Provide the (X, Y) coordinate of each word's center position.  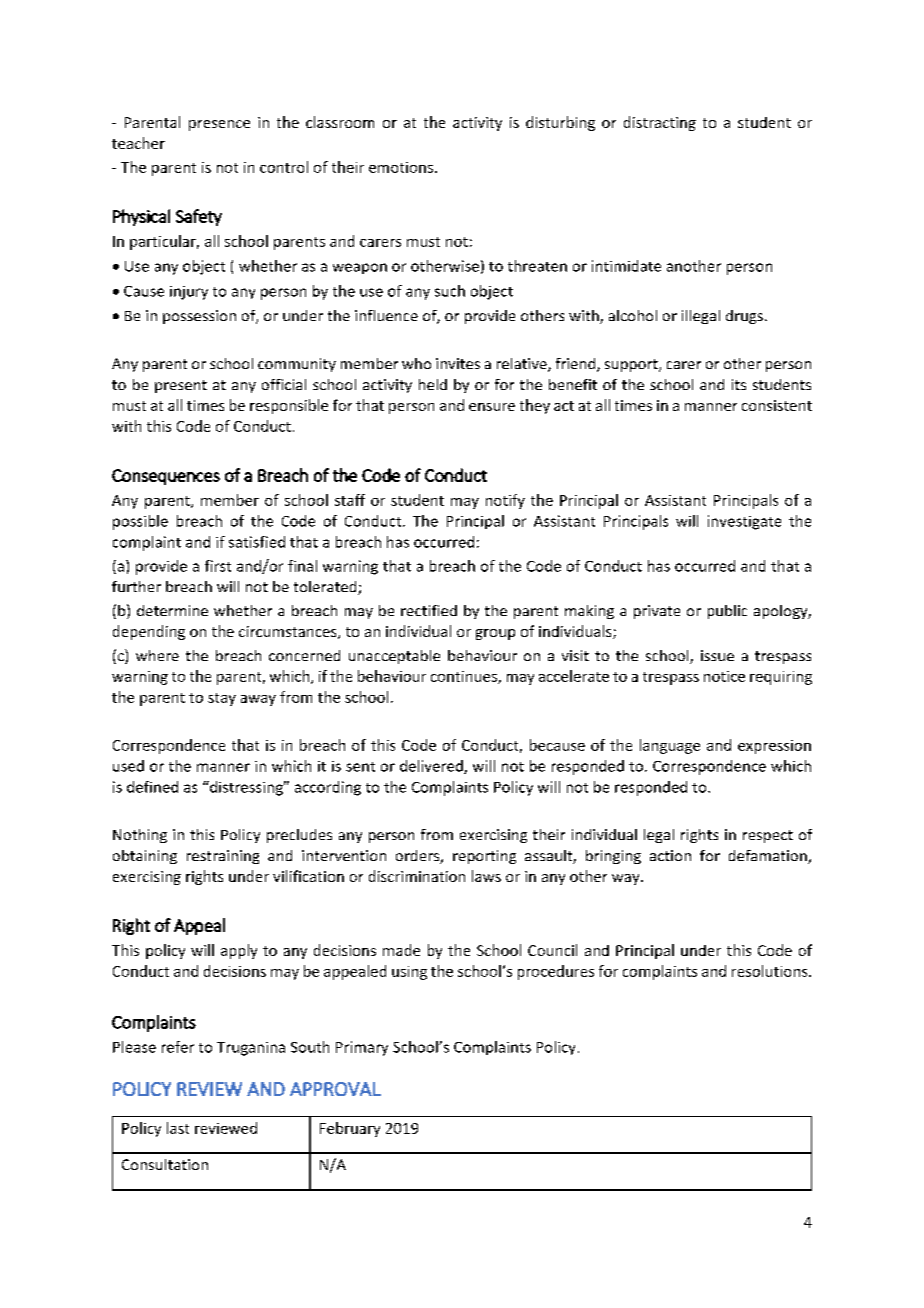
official (284, 384)
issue (717, 655)
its (739, 384)
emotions (401, 167)
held (433, 384)
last (178, 1128)
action (670, 855)
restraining (223, 857)
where (157, 655)
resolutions (771, 971)
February (350, 1129)
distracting (660, 123)
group (495, 634)
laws (486, 876)
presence (219, 125)
